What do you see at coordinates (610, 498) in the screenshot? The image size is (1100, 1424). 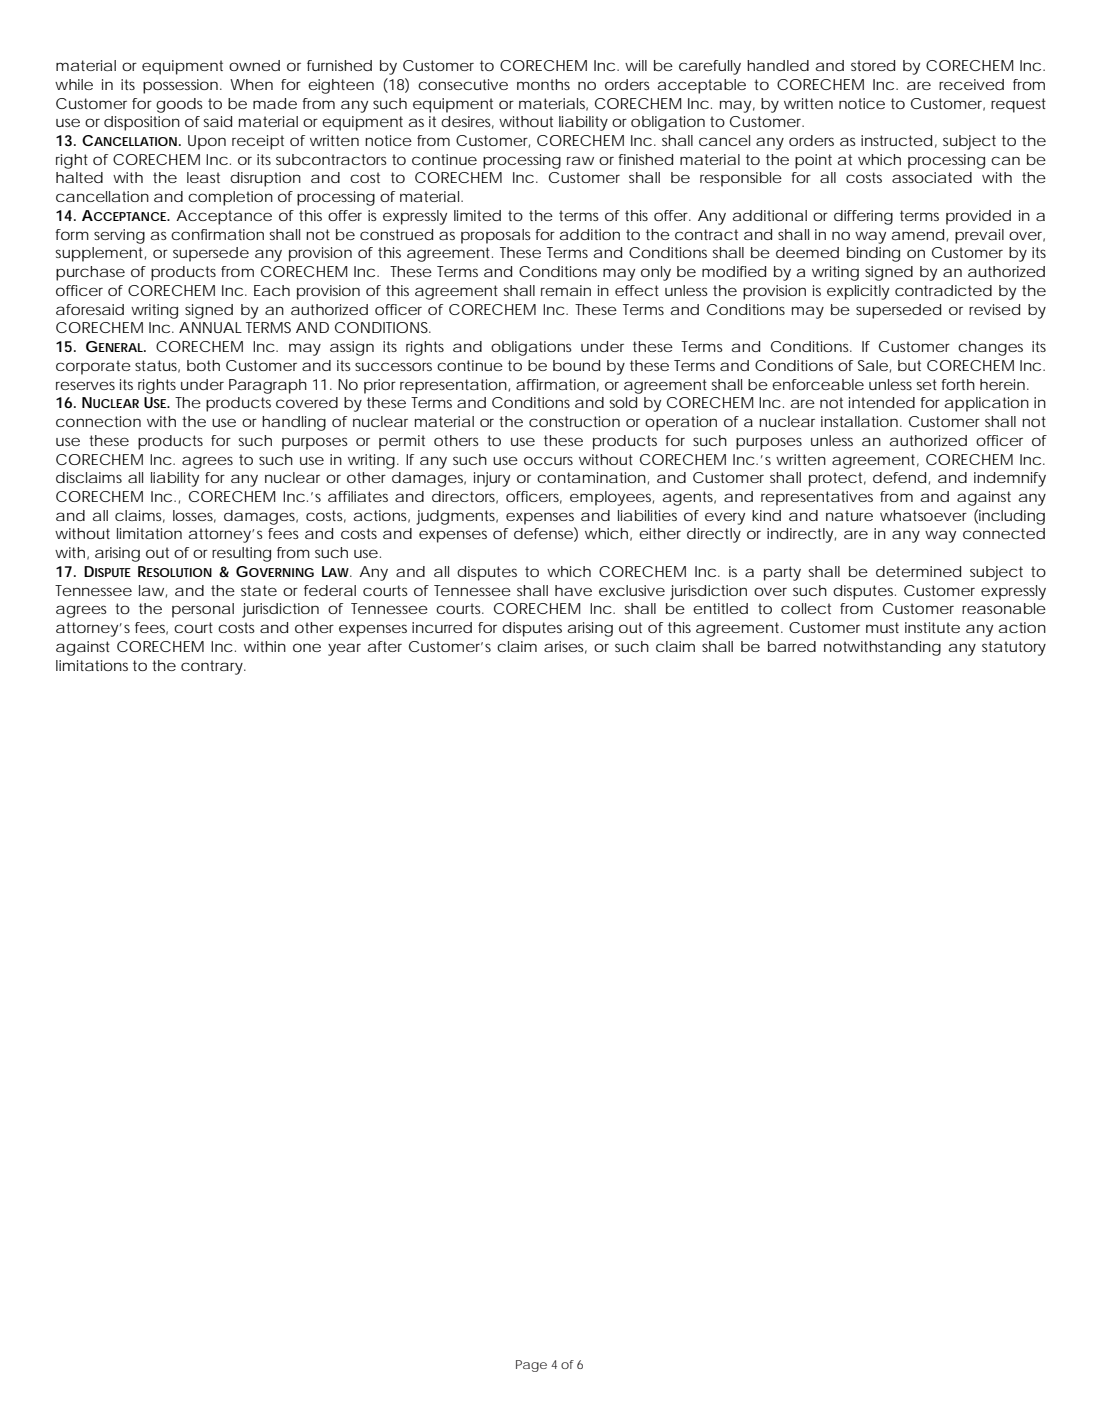 I see `employees` at bounding box center [610, 498].
